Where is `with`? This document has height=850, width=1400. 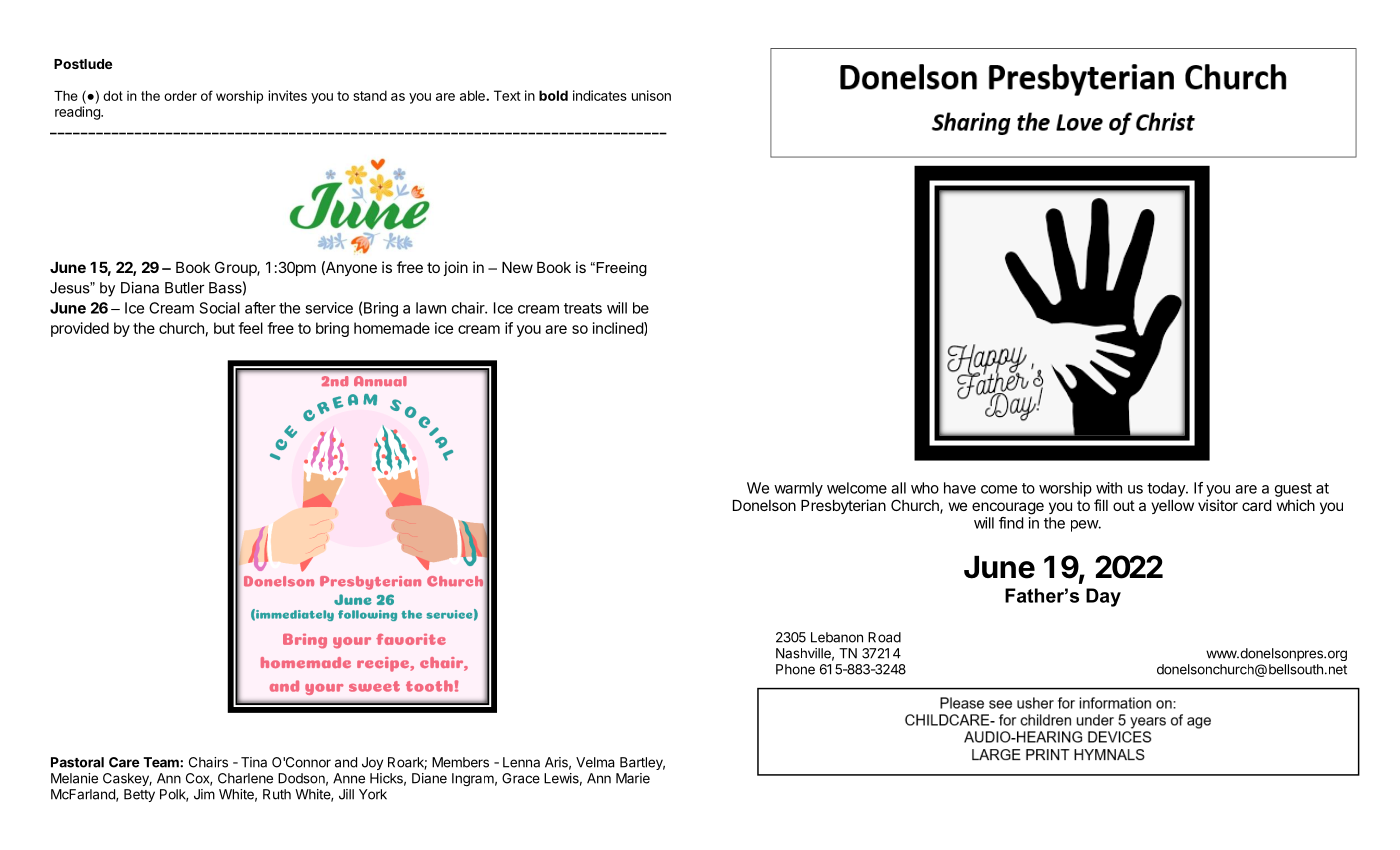 with is located at coordinates (1109, 488).
